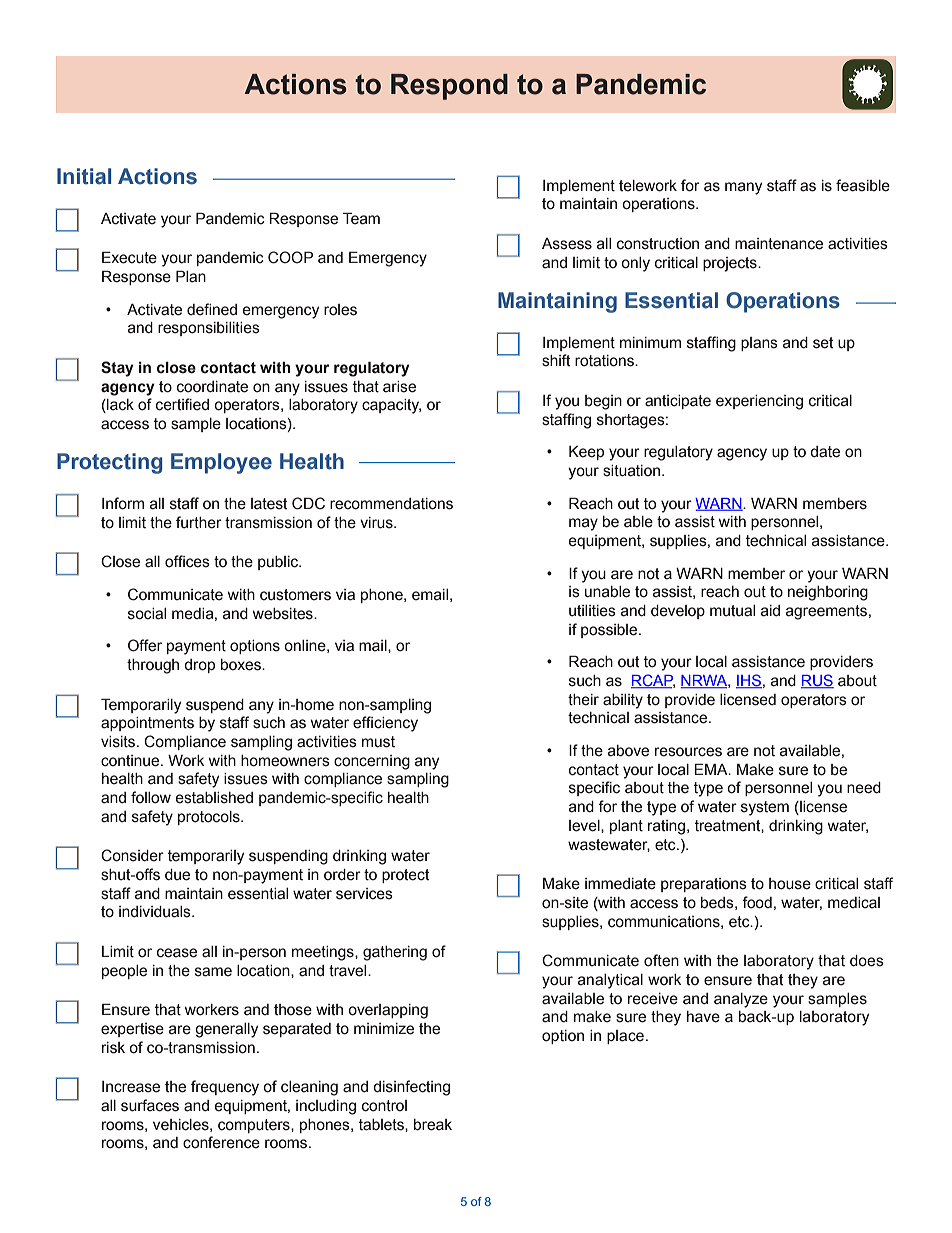 The width and height of the screenshot is (952, 1233). What do you see at coordinates (84, 176) in the screenshot?
I see `Initial` at bounding box center [84, 176].
